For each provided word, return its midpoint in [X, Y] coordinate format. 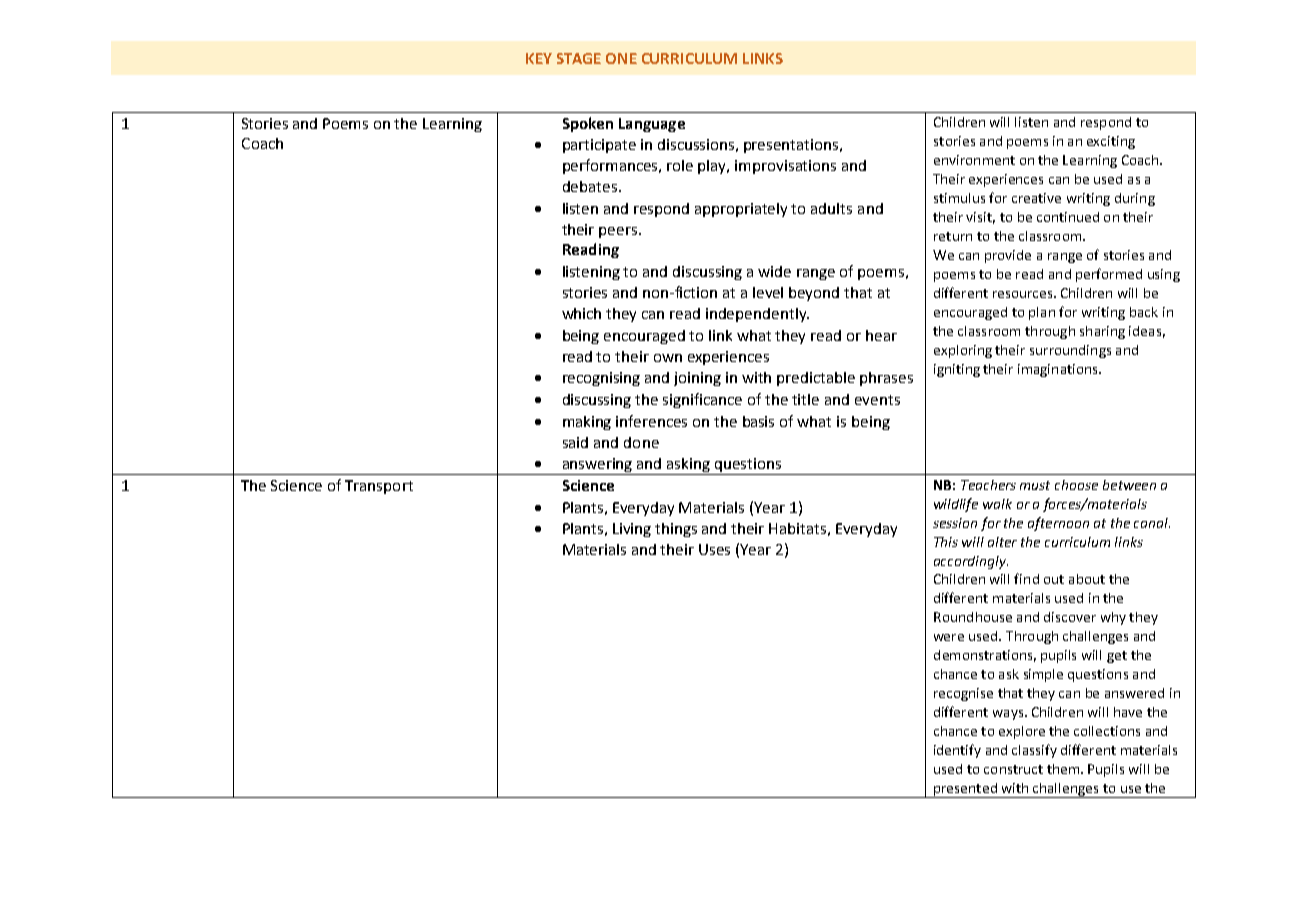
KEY [539, 58]
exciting [1111, 142]
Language [652, 125]
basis [758, 421]
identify [957, 751]
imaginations [1059, 370]
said [575, 442]
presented [965, 790]
